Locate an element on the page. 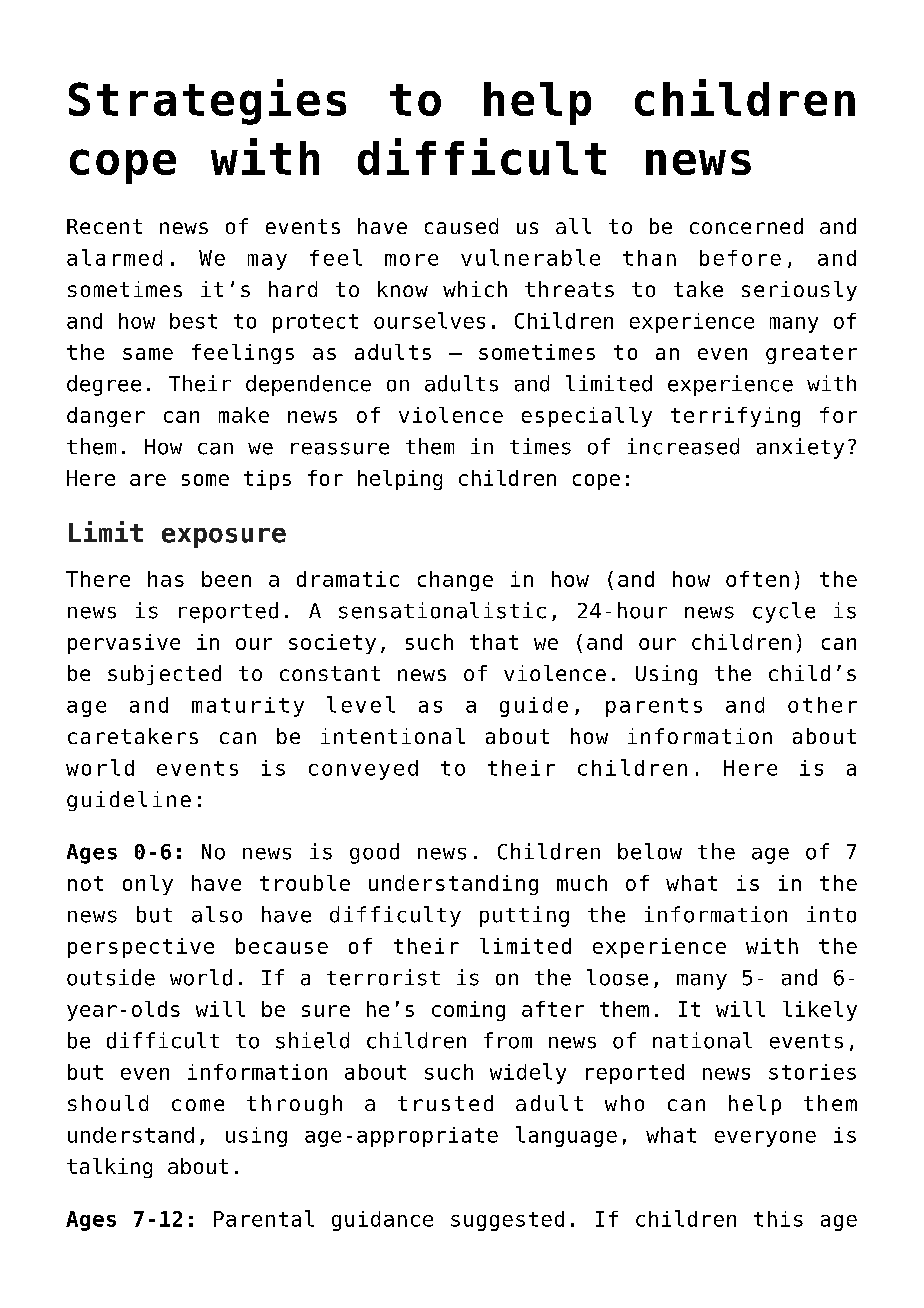 This image has width=924, height=1308. only is located at coordinates (148, 885).
